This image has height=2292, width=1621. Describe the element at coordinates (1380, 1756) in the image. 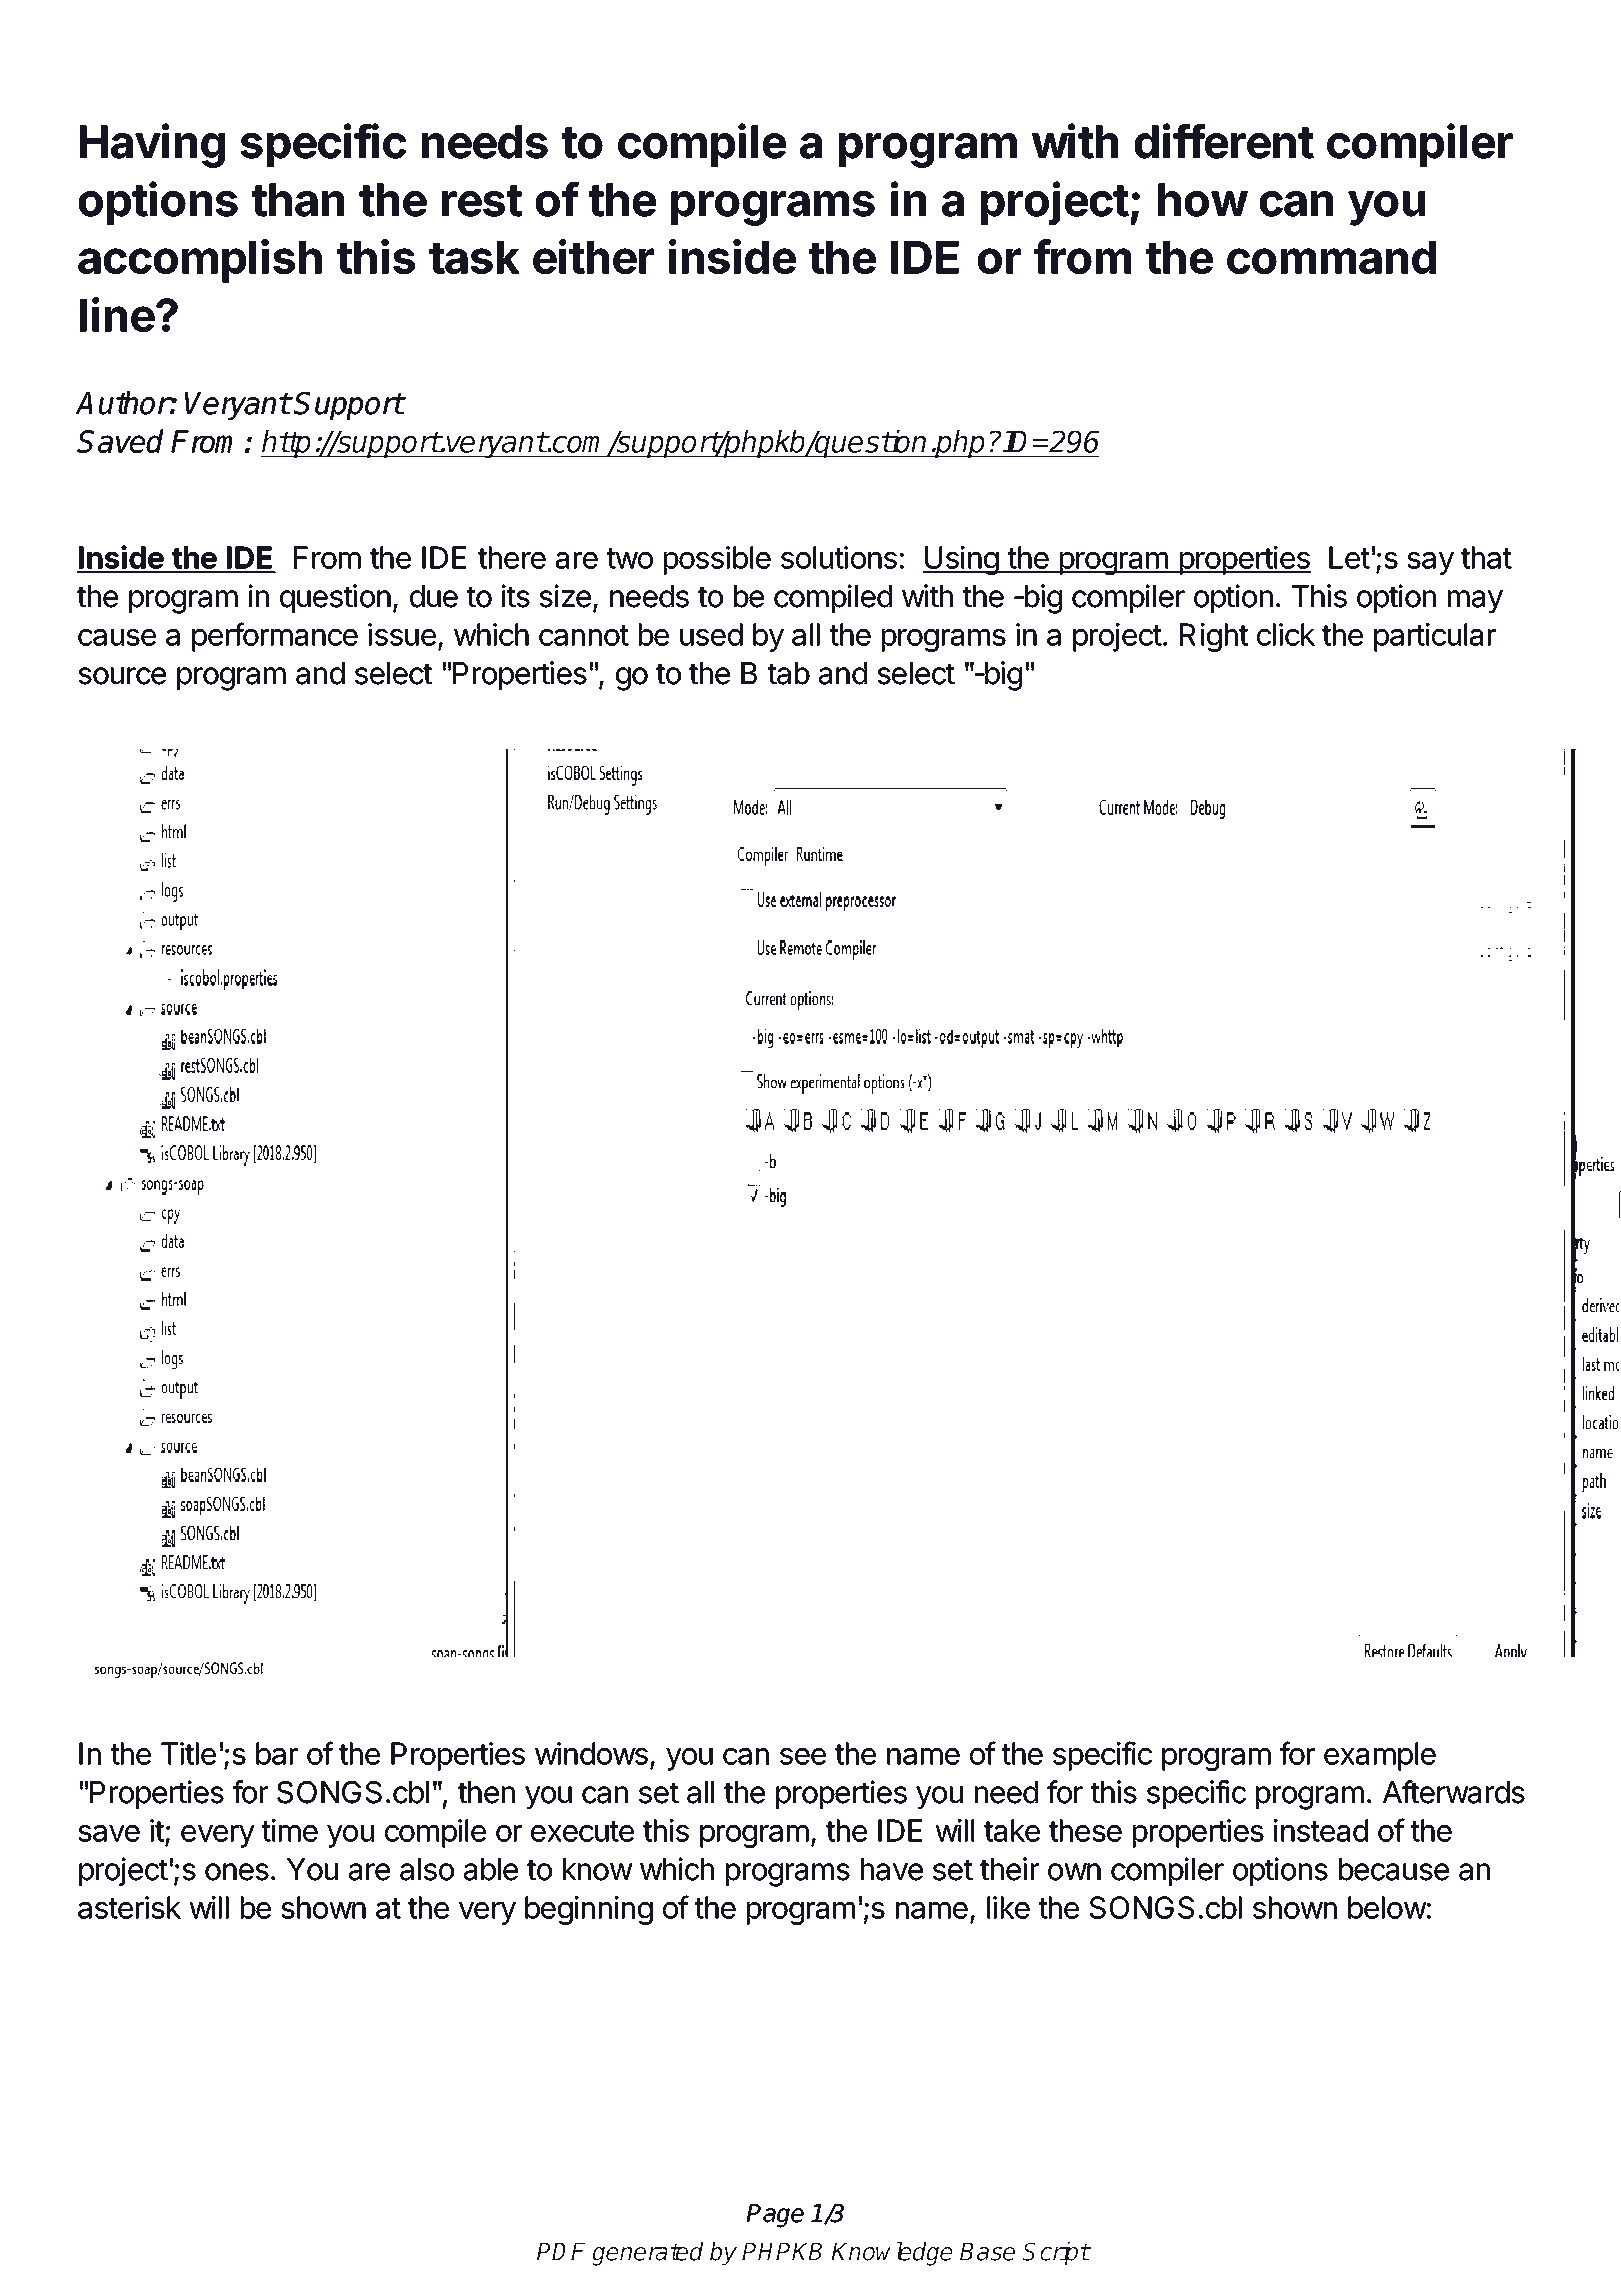

I see `example` at that location.
